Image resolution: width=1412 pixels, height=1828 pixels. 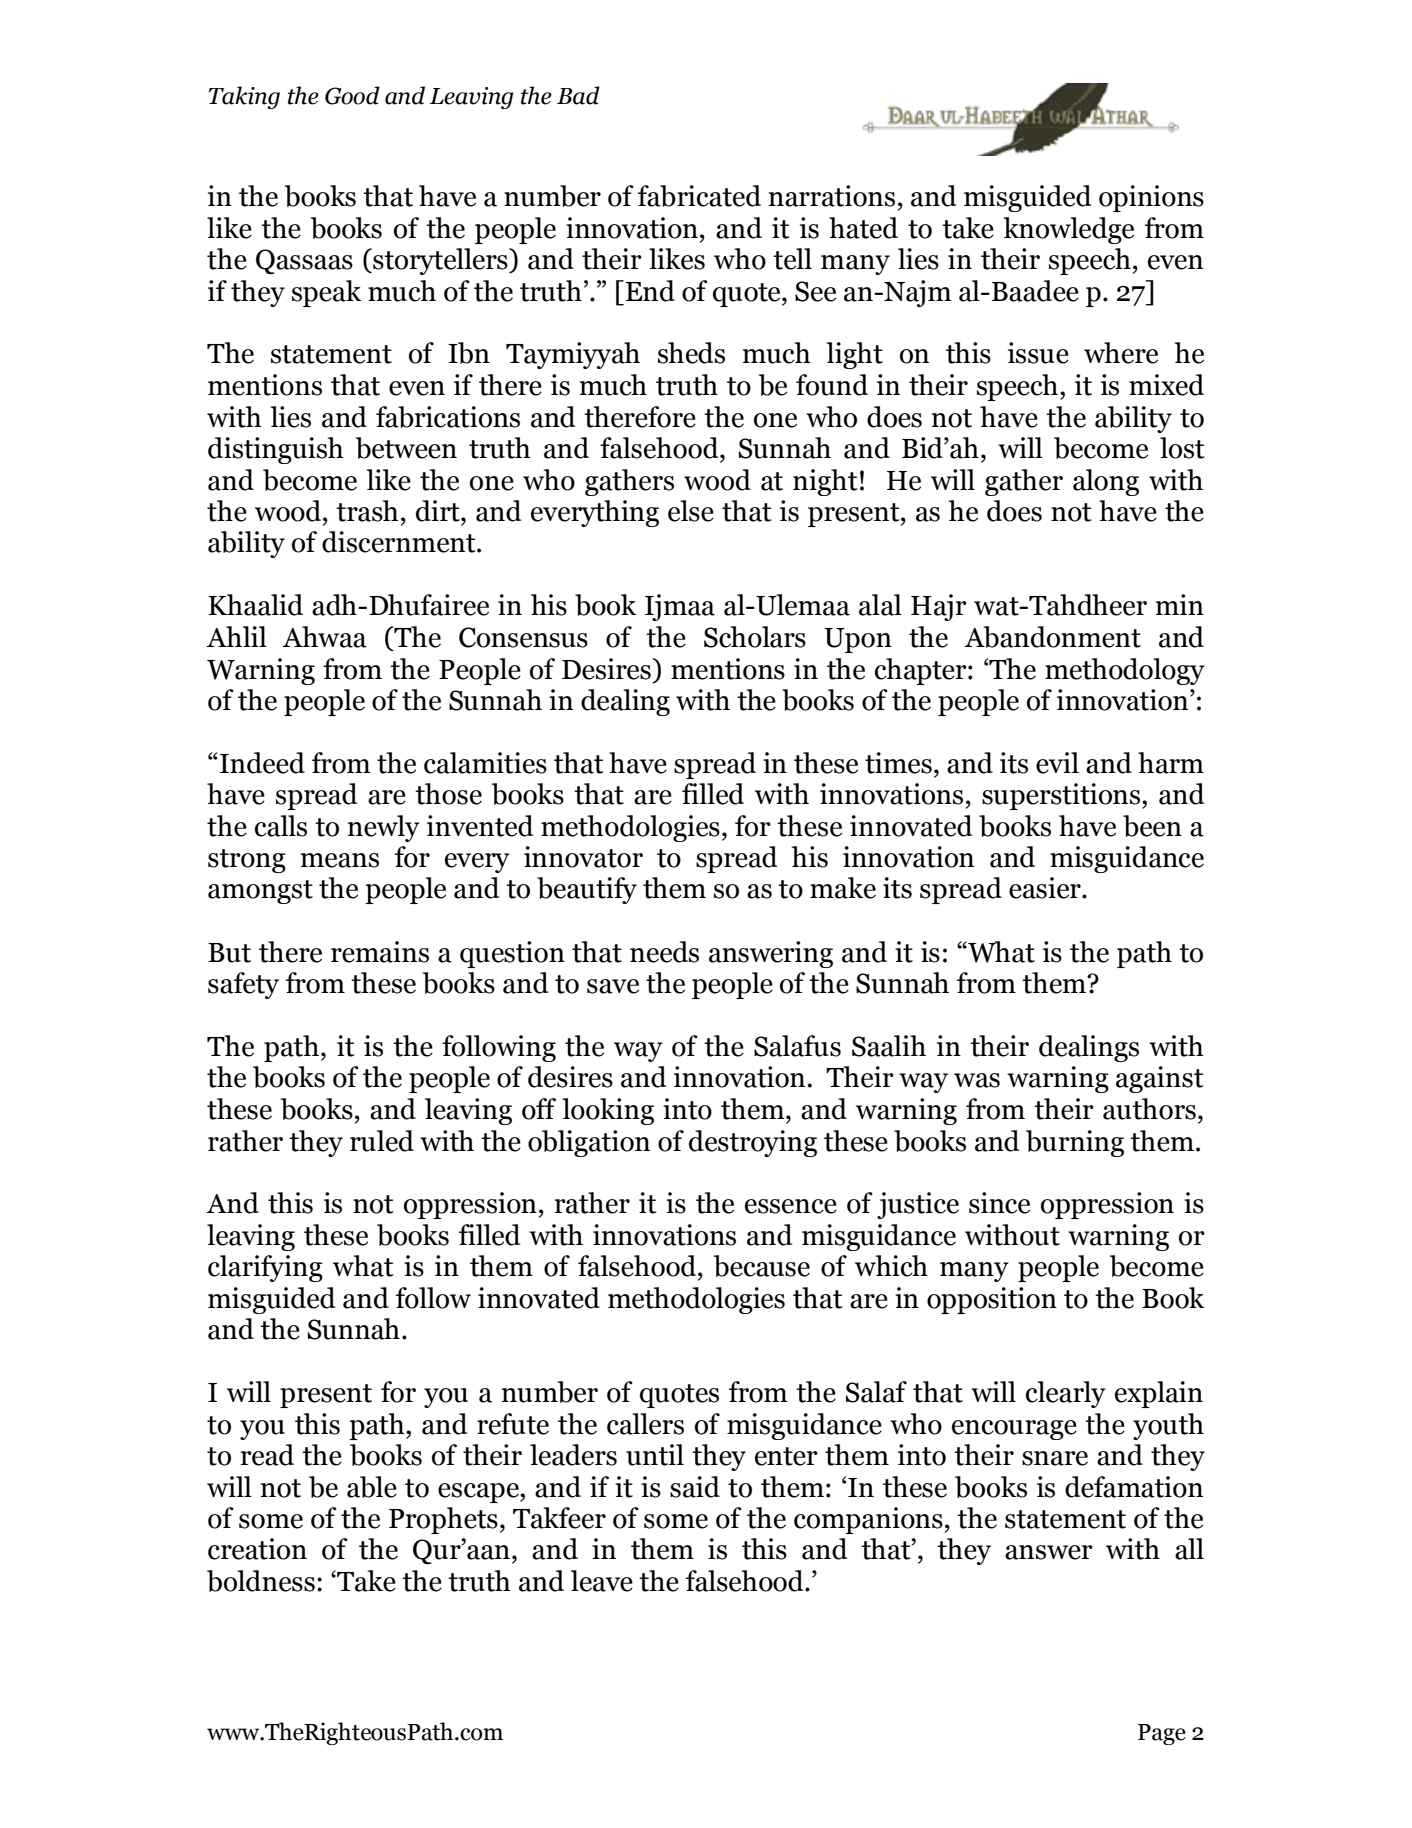 What do you see at coordinates (699, 196) in the document?
I see `fabricated` at bounding box center [699, 196].
